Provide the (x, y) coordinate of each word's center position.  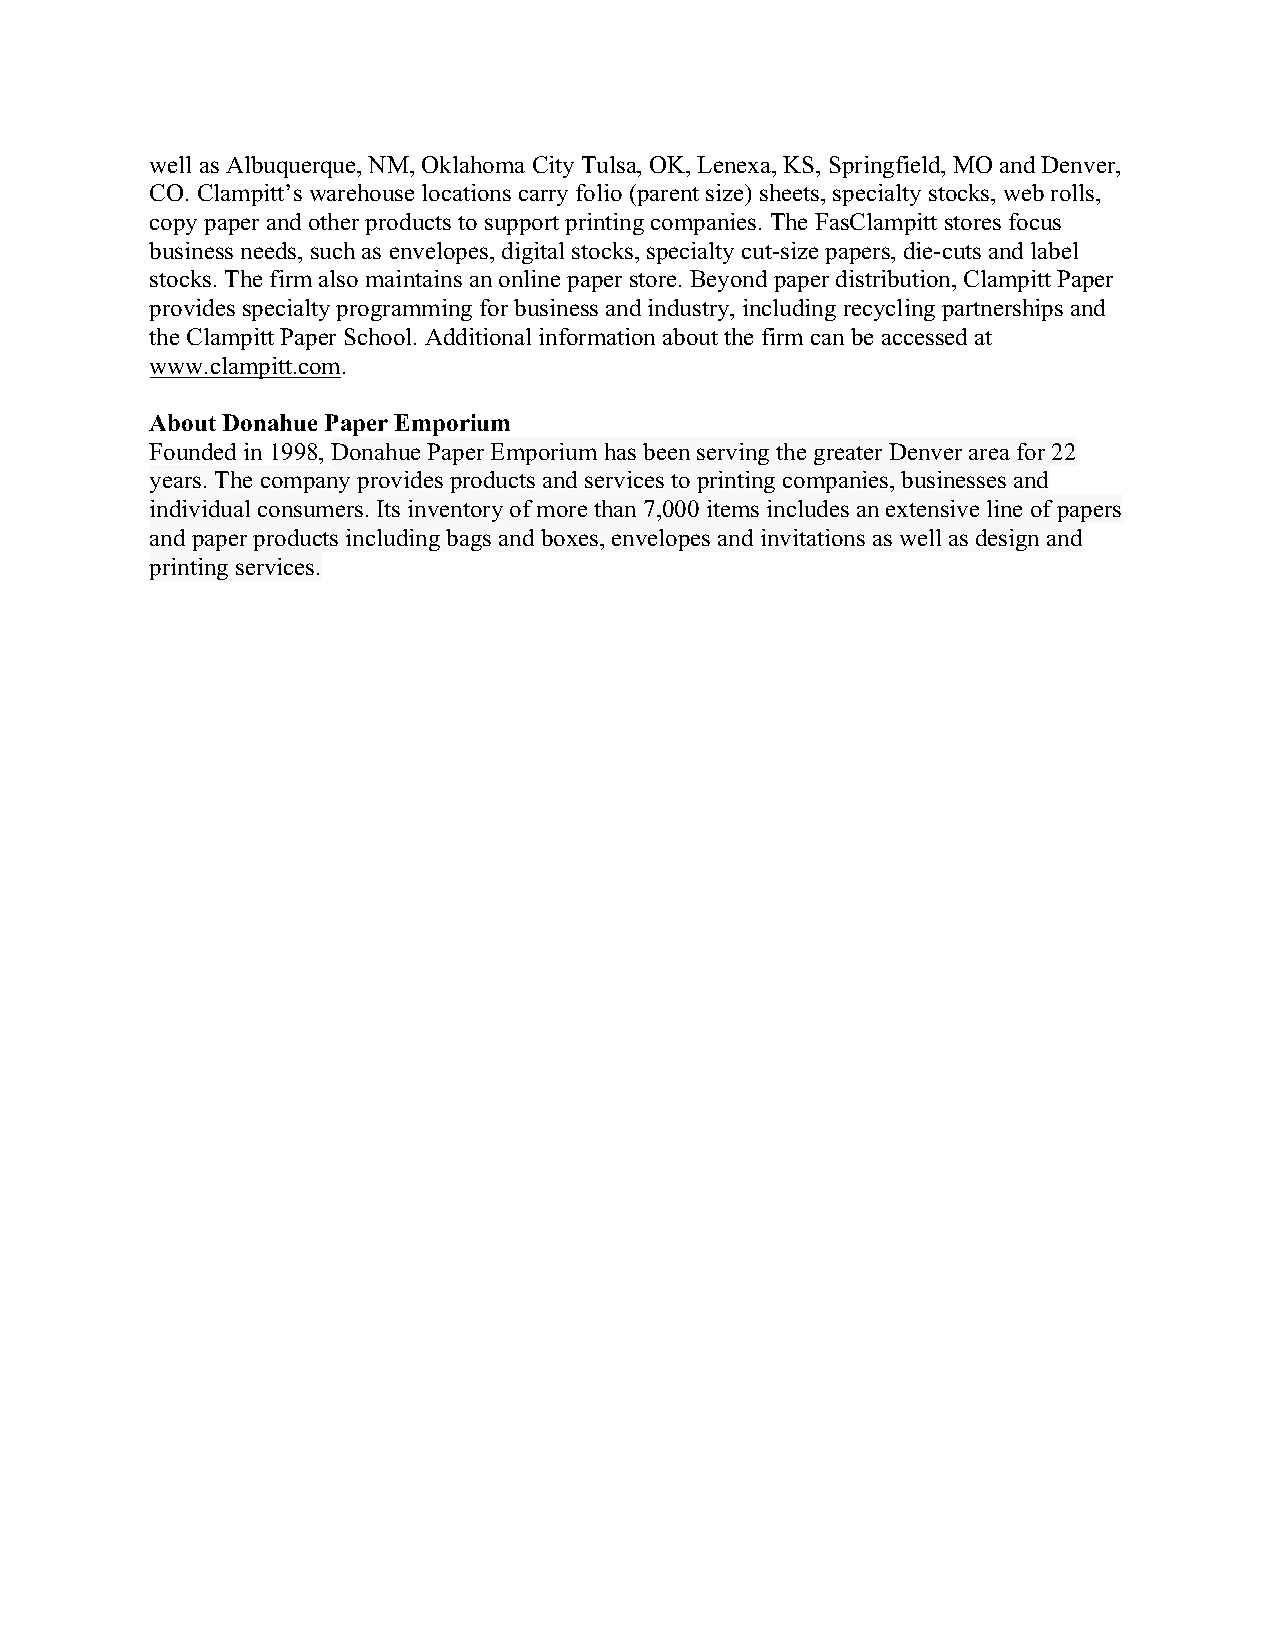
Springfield (886, 167)
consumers (310, 511)
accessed (924, 336)
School (380, 336)
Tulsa (611, 166)
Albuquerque (292, 167)
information (597, 336)
